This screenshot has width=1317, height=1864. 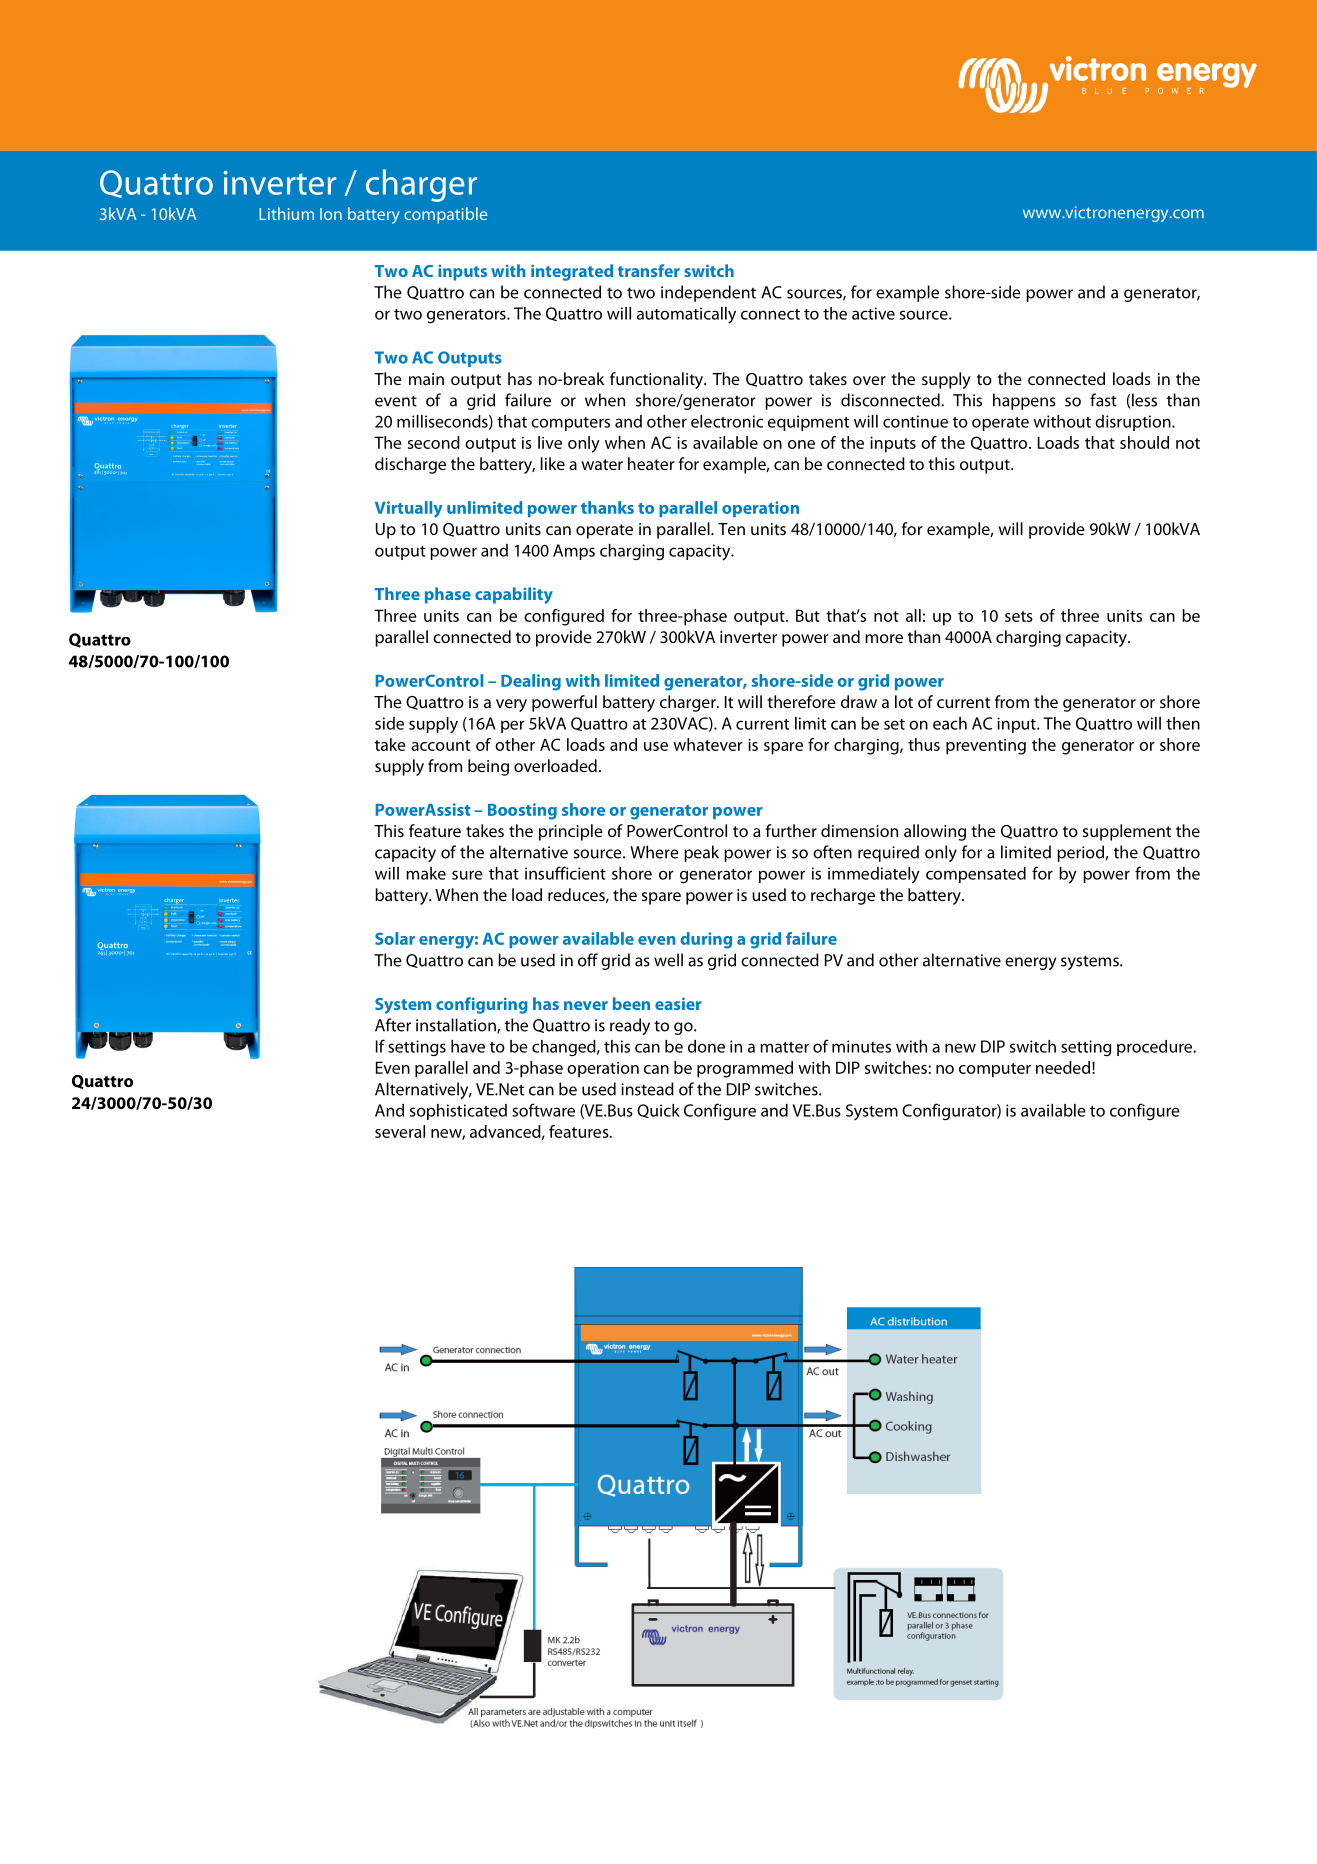 I want to click on make, so click(x=426, y=873).
